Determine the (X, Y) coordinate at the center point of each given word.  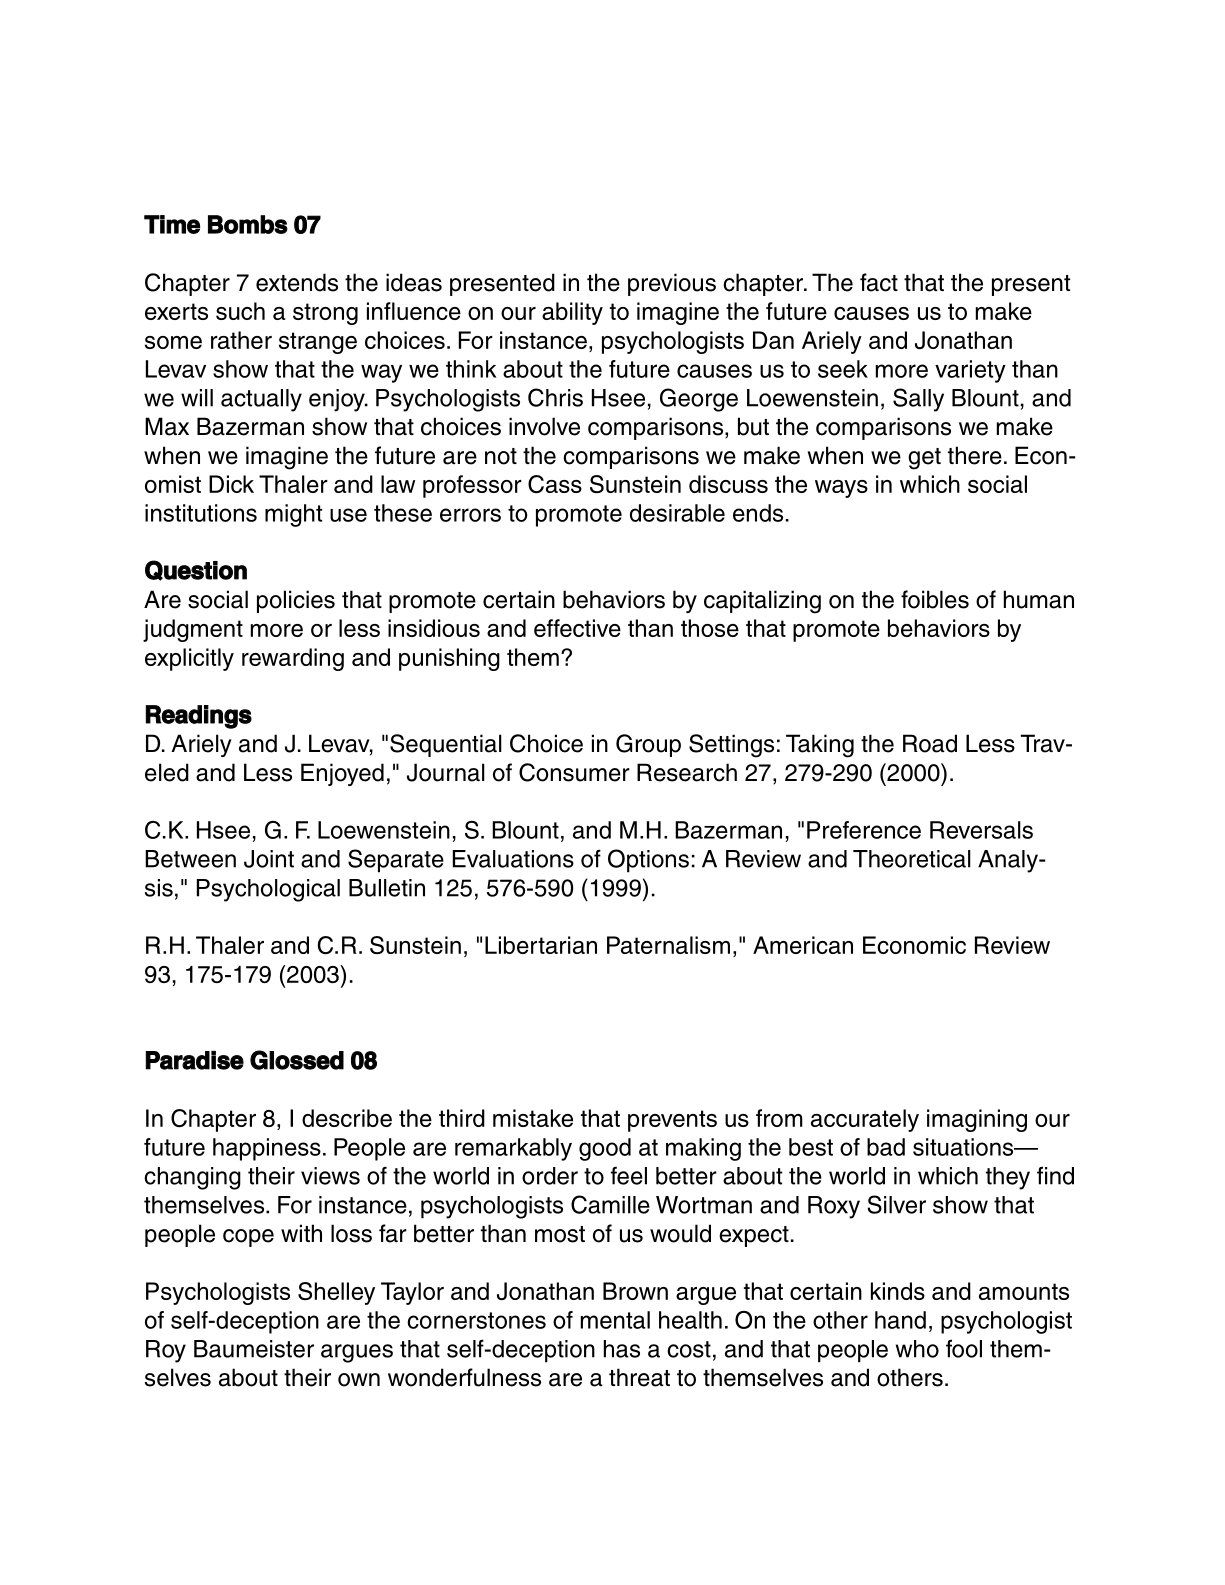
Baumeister (254, 1349)
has (622, 1349)
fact (879, 282)
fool (964, 1348)
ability (572, 313)
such (240, 311)
